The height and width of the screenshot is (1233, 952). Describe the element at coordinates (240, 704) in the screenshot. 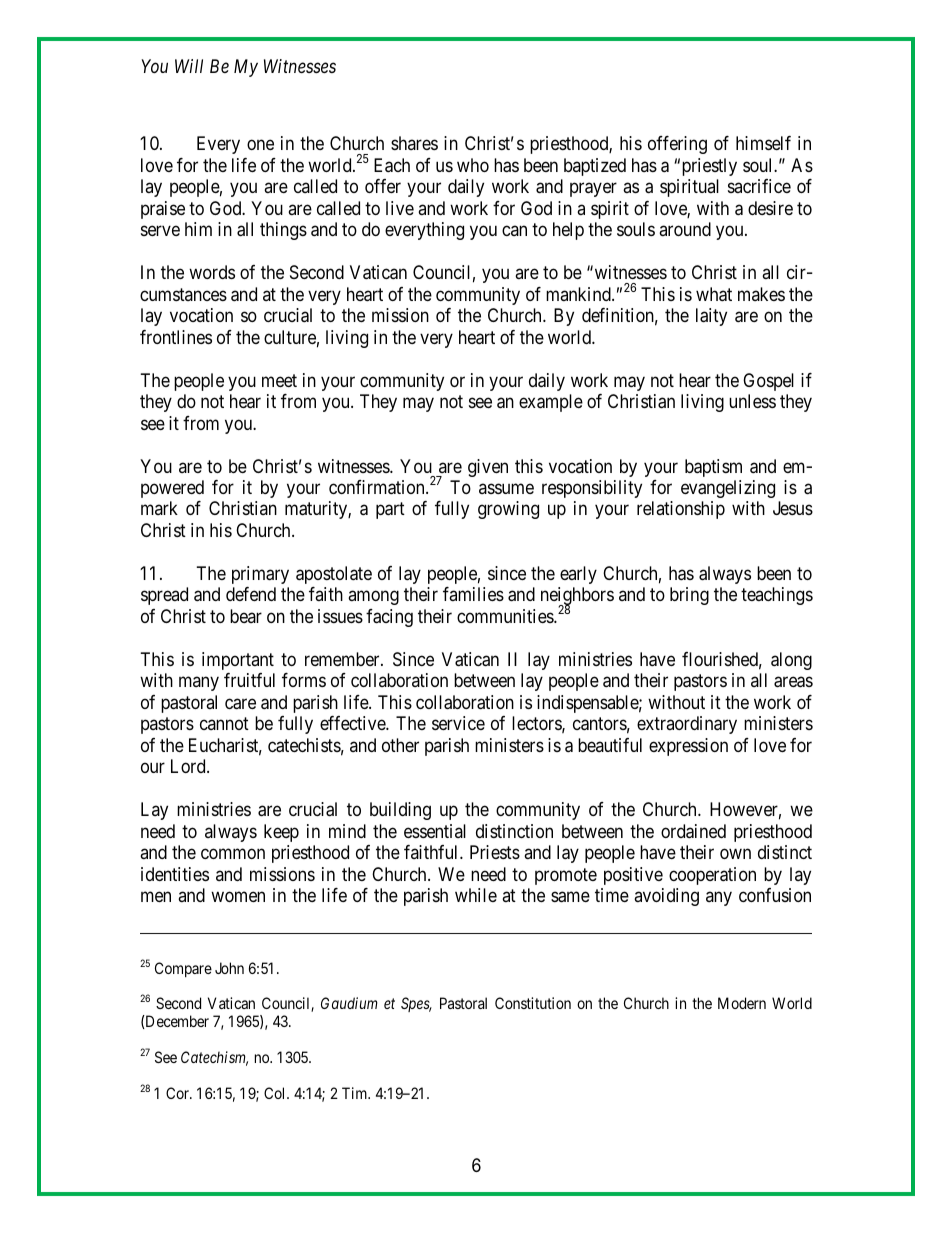

I see `care` at that location.
